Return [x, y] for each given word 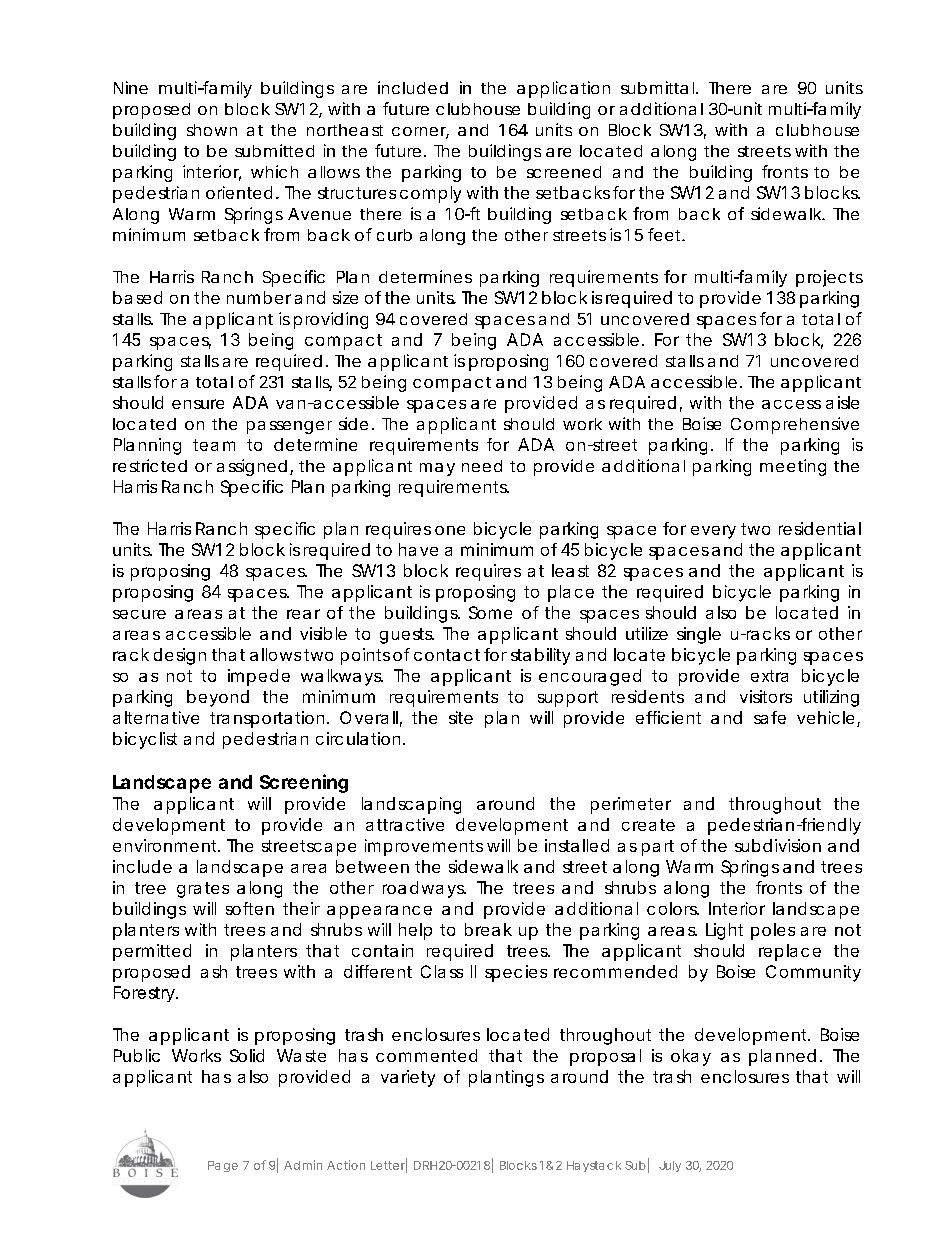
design [180, 656]
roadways [424, 889]
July [670, 1166]
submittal [657, 87]
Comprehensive [795, 425]
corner [420, 133]
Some [490, 612]
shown [212, 130]
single [699, 635]
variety [408, 1078]
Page [223, 1166]
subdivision [778, 845]
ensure [198, 404]
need [482, 466]
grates [203, 890]
